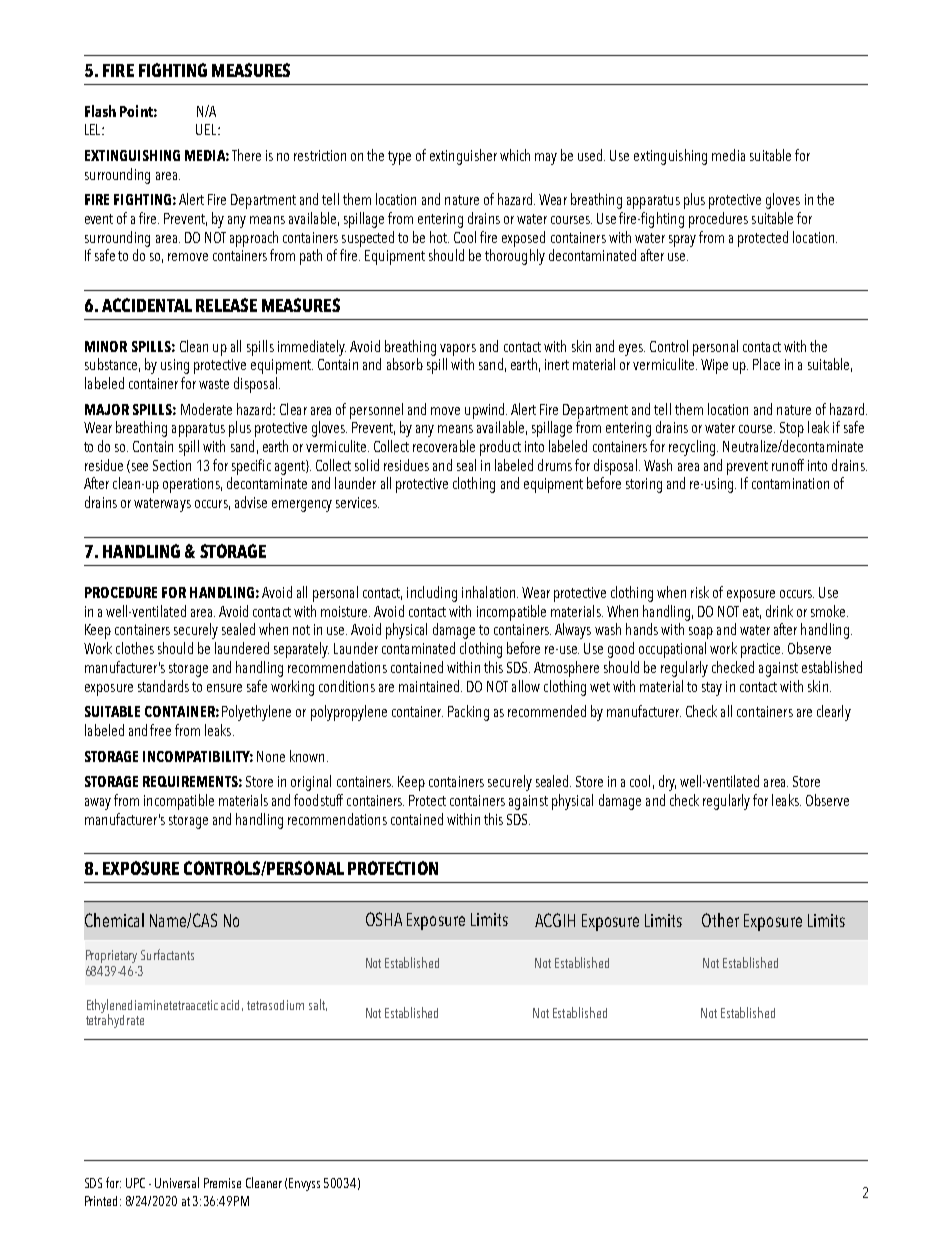 This screenshot has height=1233, width=952. I want to click on standards, so click(163, 686).
